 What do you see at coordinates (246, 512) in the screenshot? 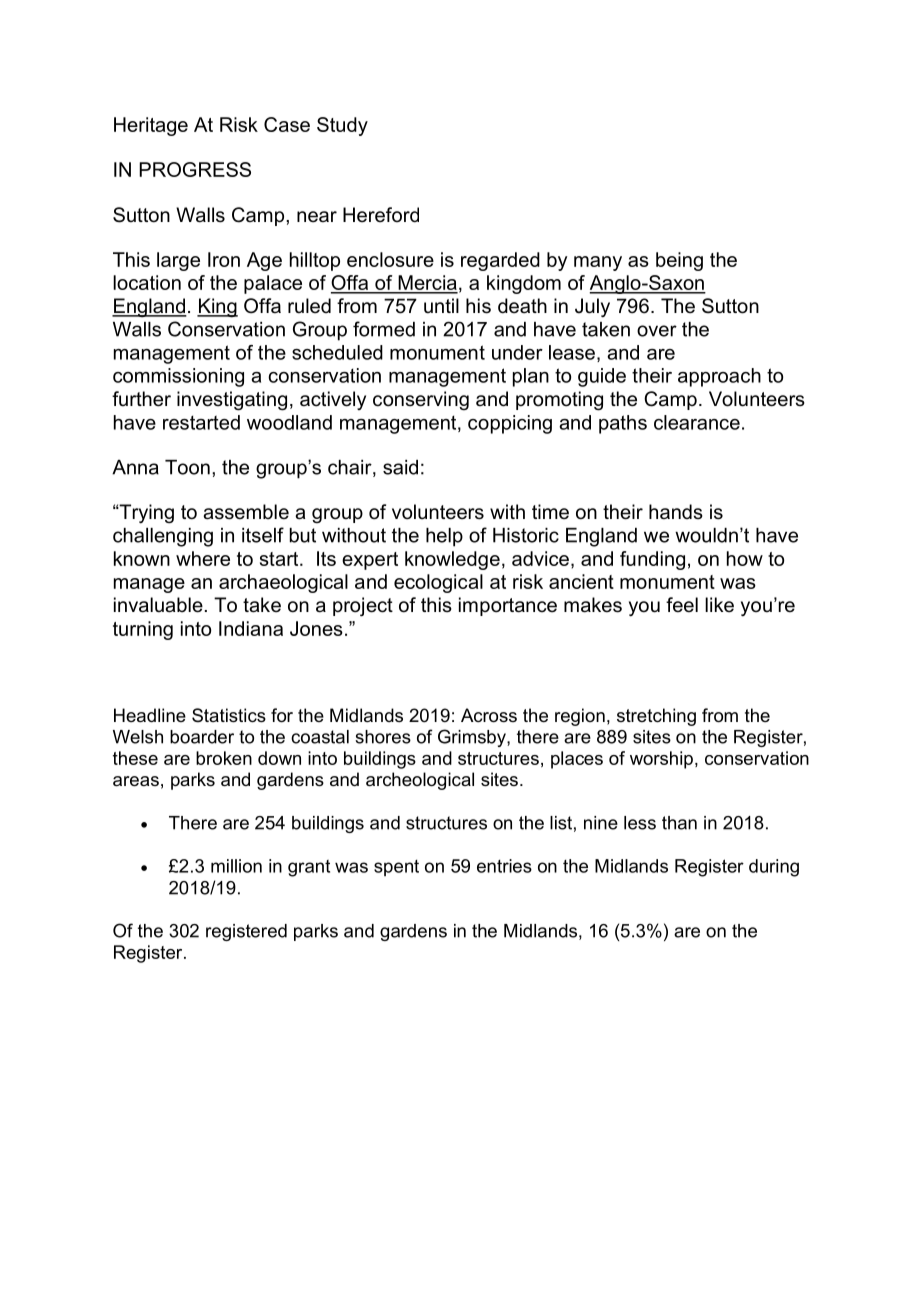
I see `assemble` at bounding box center [246, 512].
